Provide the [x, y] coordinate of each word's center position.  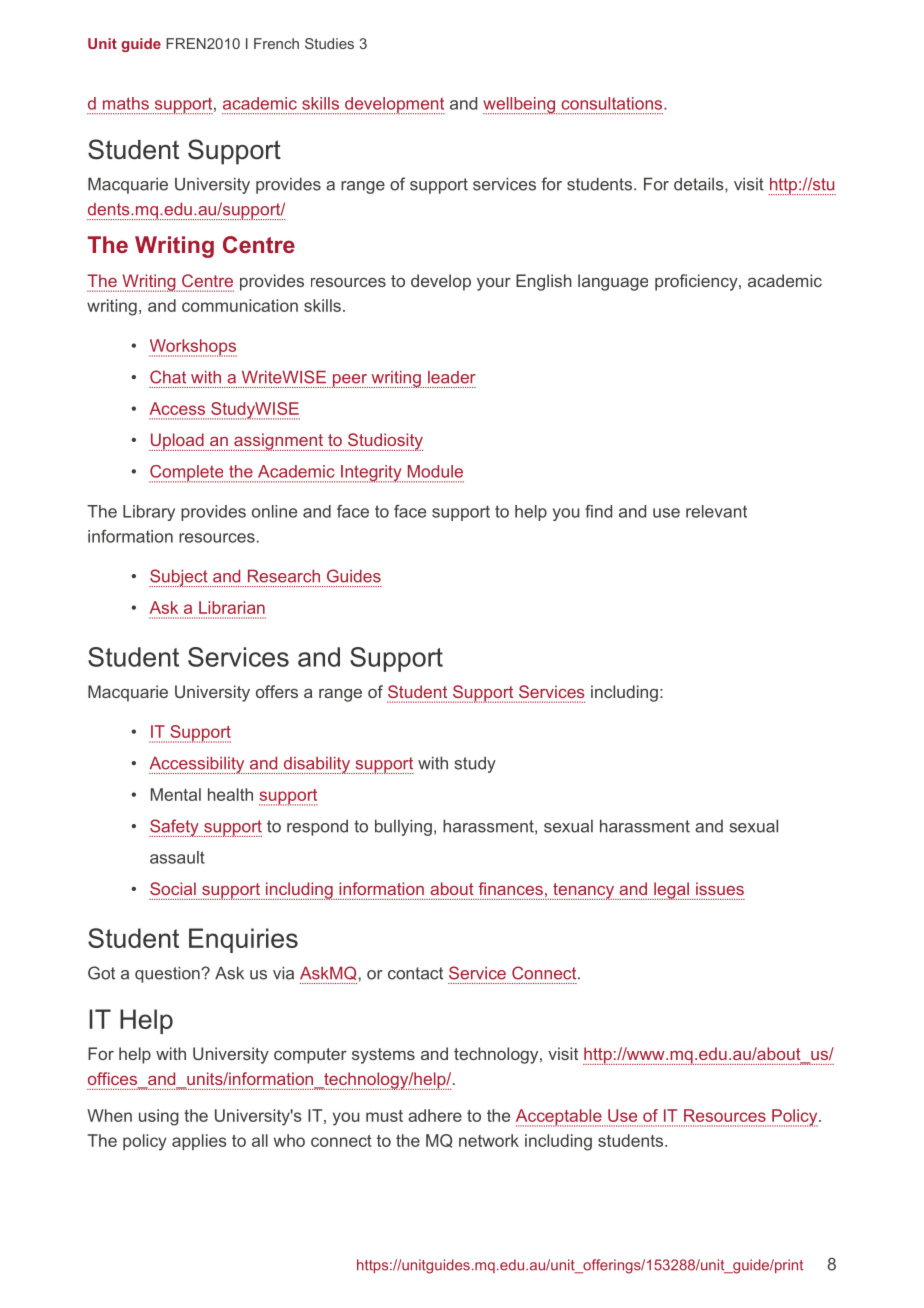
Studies [329, 43]
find [598, 511]
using [159, 1117]
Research [284, 576]
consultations [613, 103]
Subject [179, 578]
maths [126, 103]
